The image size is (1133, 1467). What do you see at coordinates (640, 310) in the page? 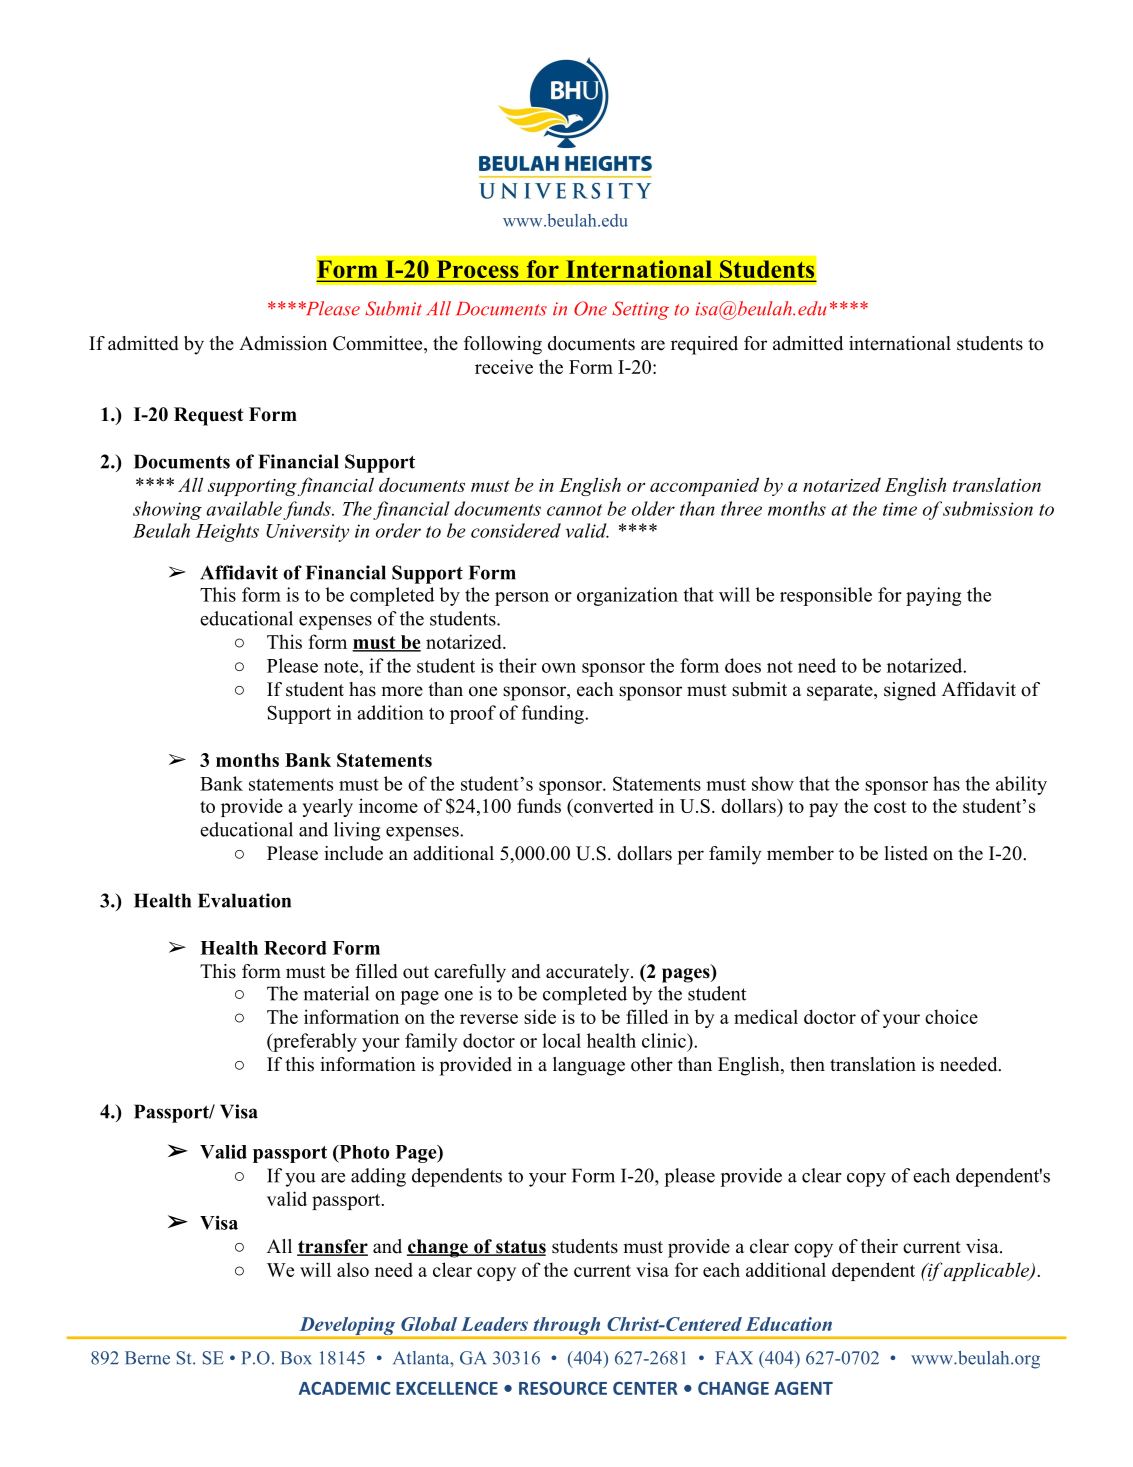
I see `Setting` at bounding box center [640, 310].
